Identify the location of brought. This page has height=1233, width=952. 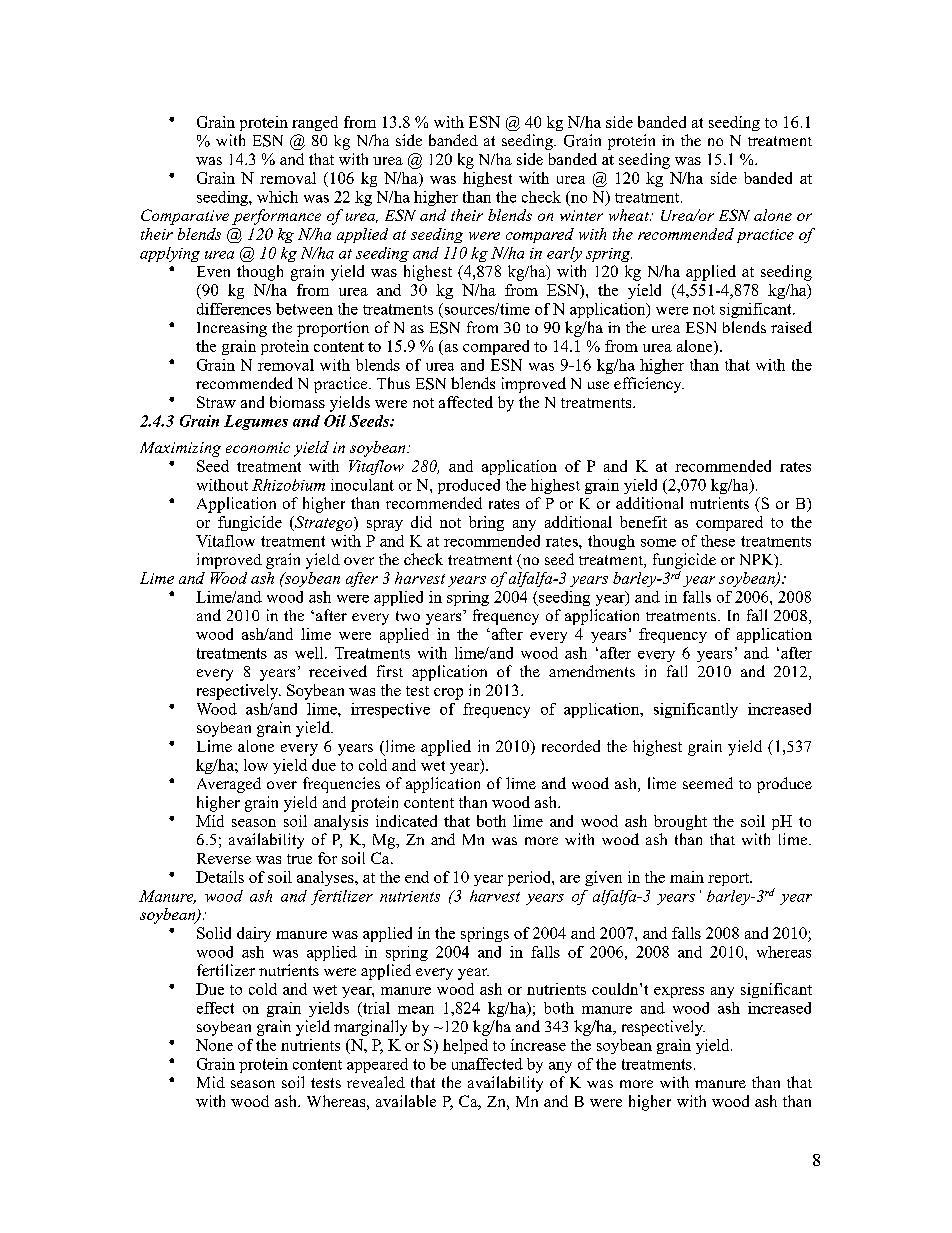
(680, 822).
